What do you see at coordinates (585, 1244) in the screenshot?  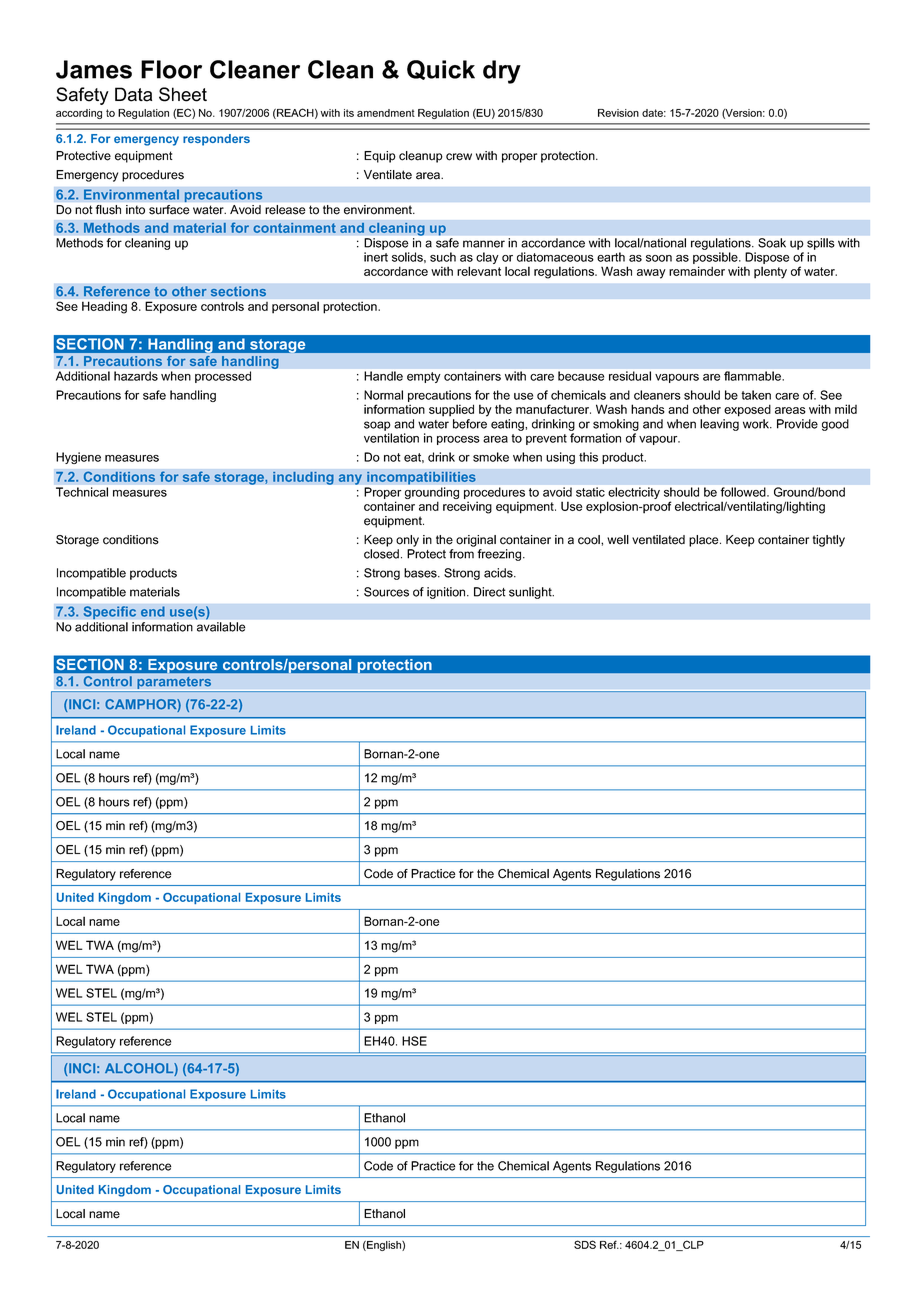 I see `SDS` at bounding box center [585, 1244].
